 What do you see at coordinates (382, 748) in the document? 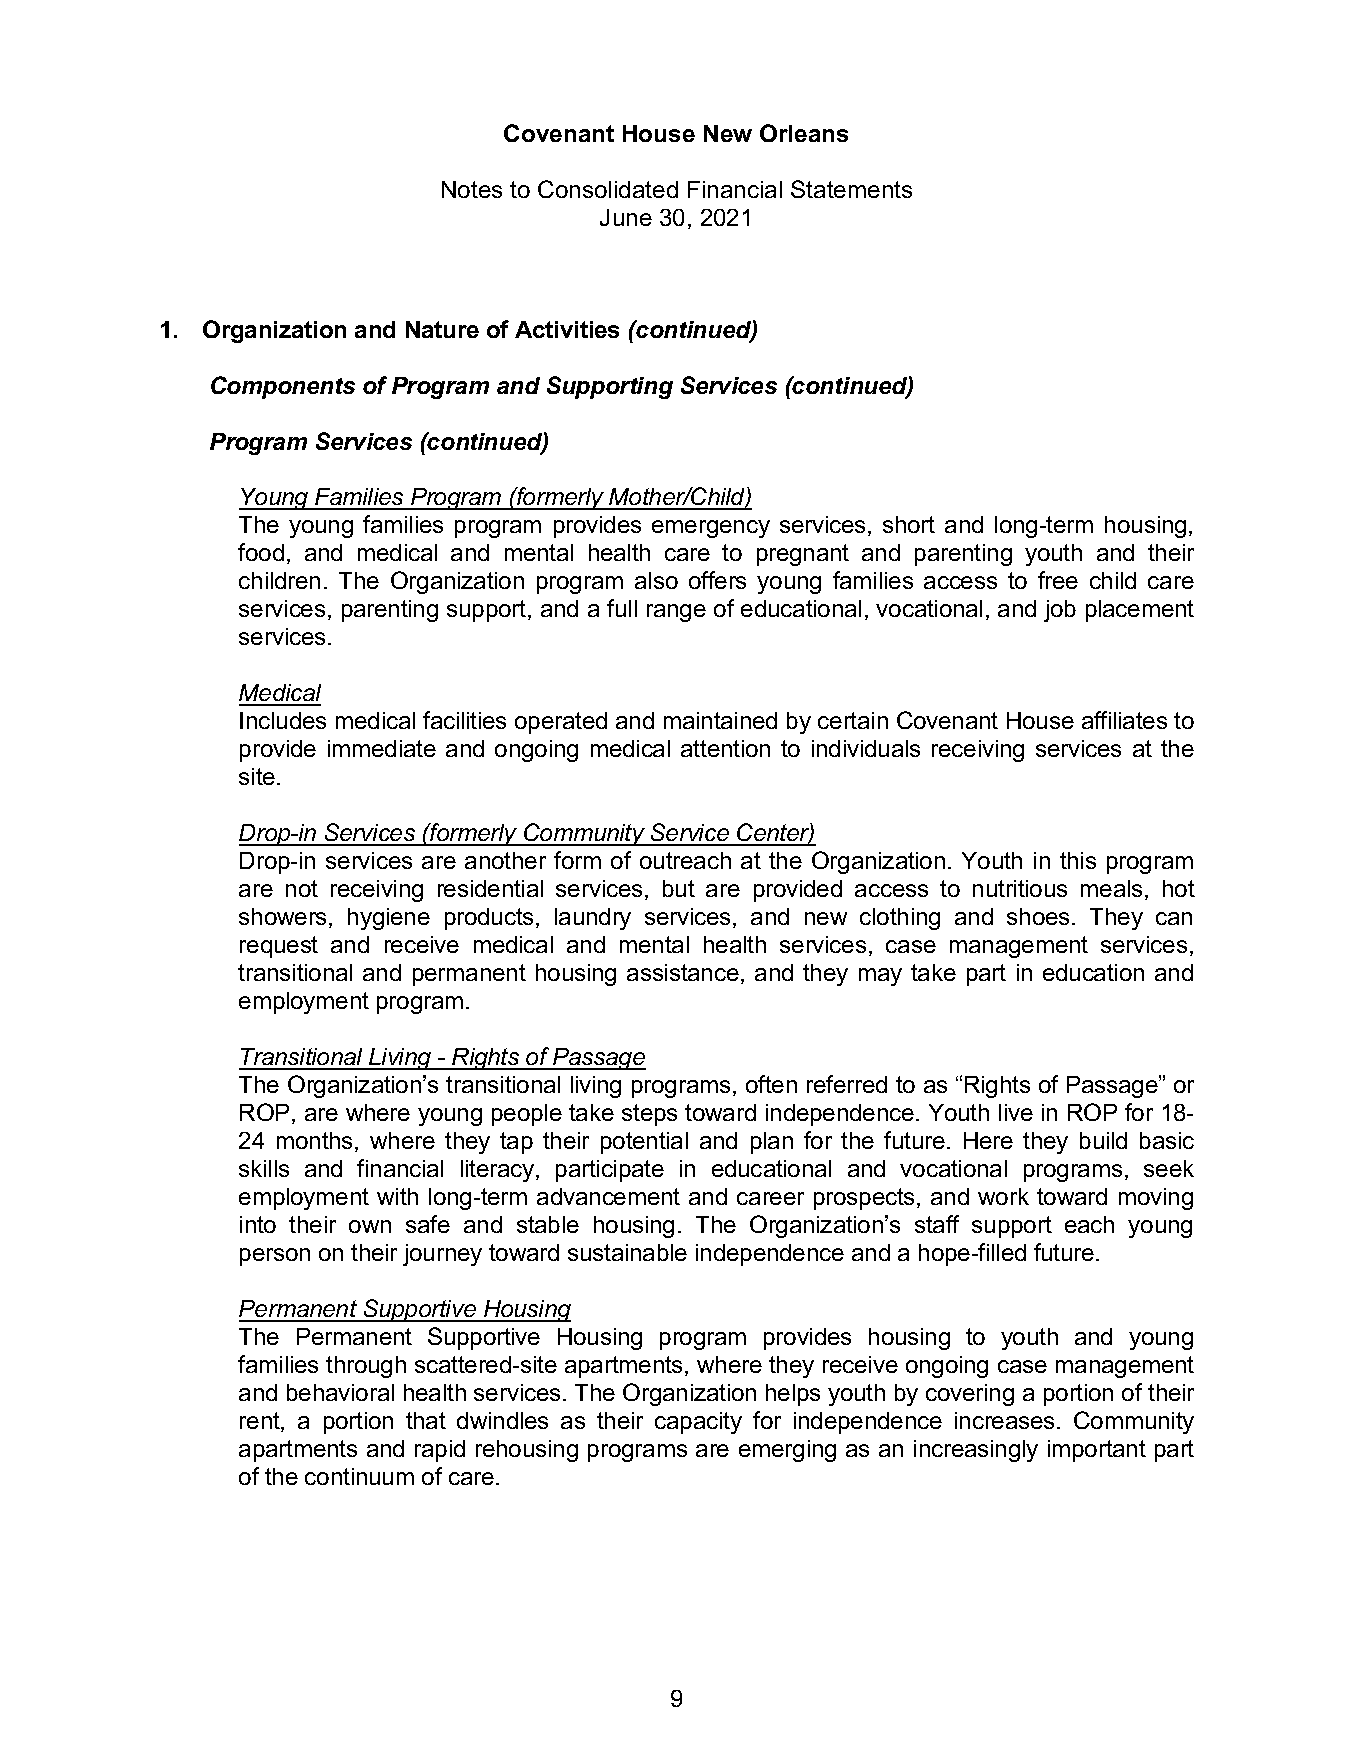
I see `immediate` at bounding box center [382, 748].
